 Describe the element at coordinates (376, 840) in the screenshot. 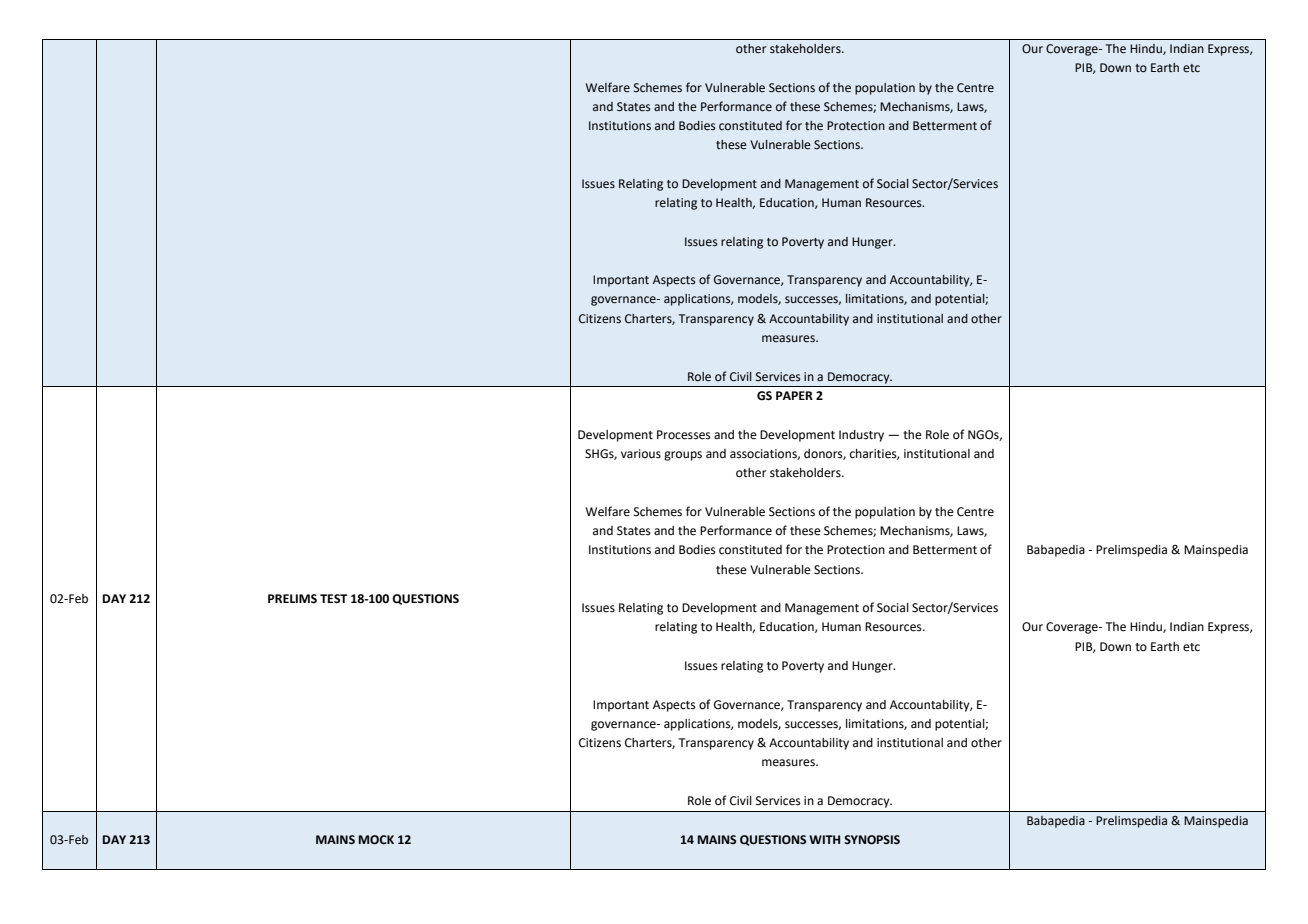

I see `MOCK` at that location.
